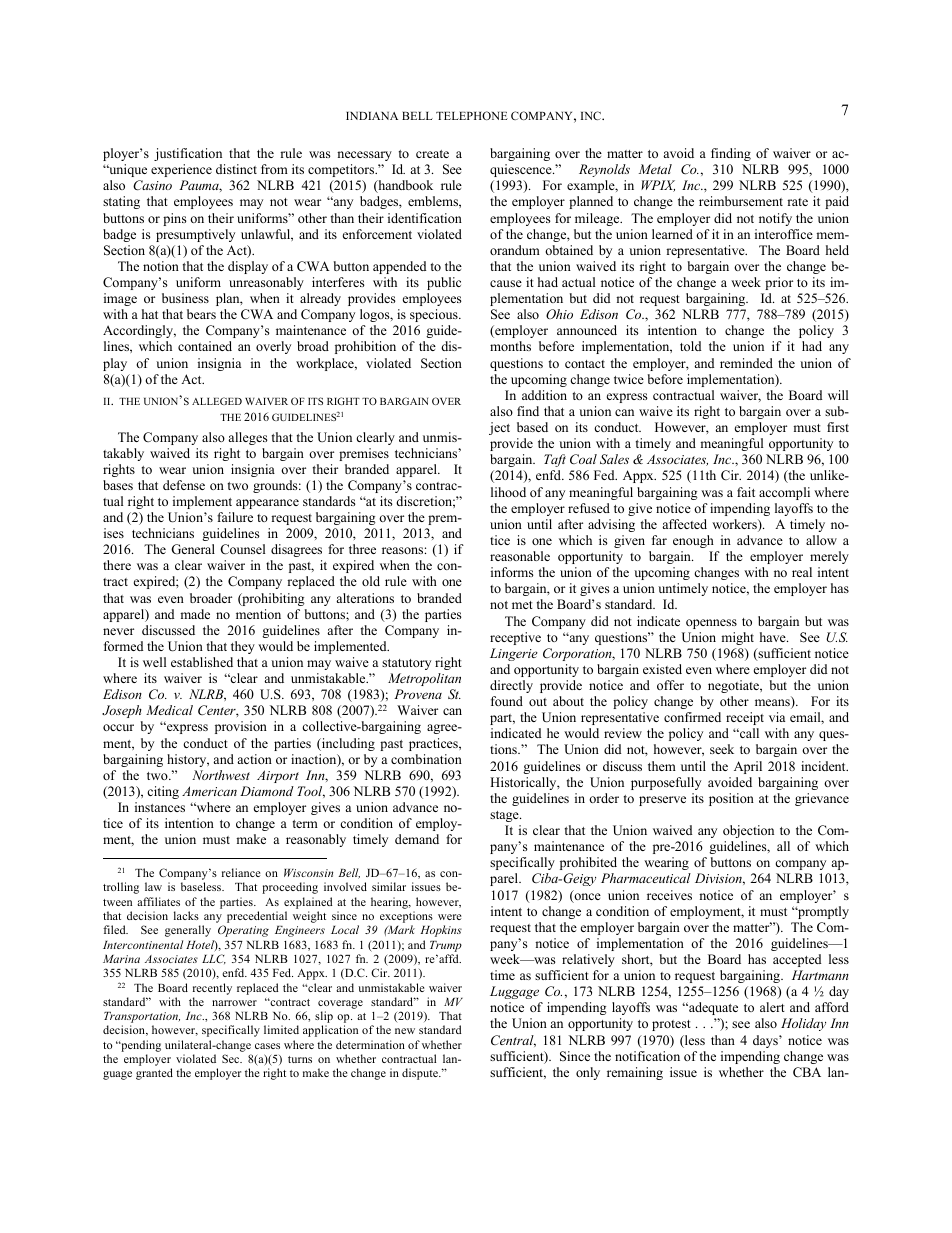 The width and height of the screenshot is (952, 1233). I want to click on reminded, so click(746, 363).
